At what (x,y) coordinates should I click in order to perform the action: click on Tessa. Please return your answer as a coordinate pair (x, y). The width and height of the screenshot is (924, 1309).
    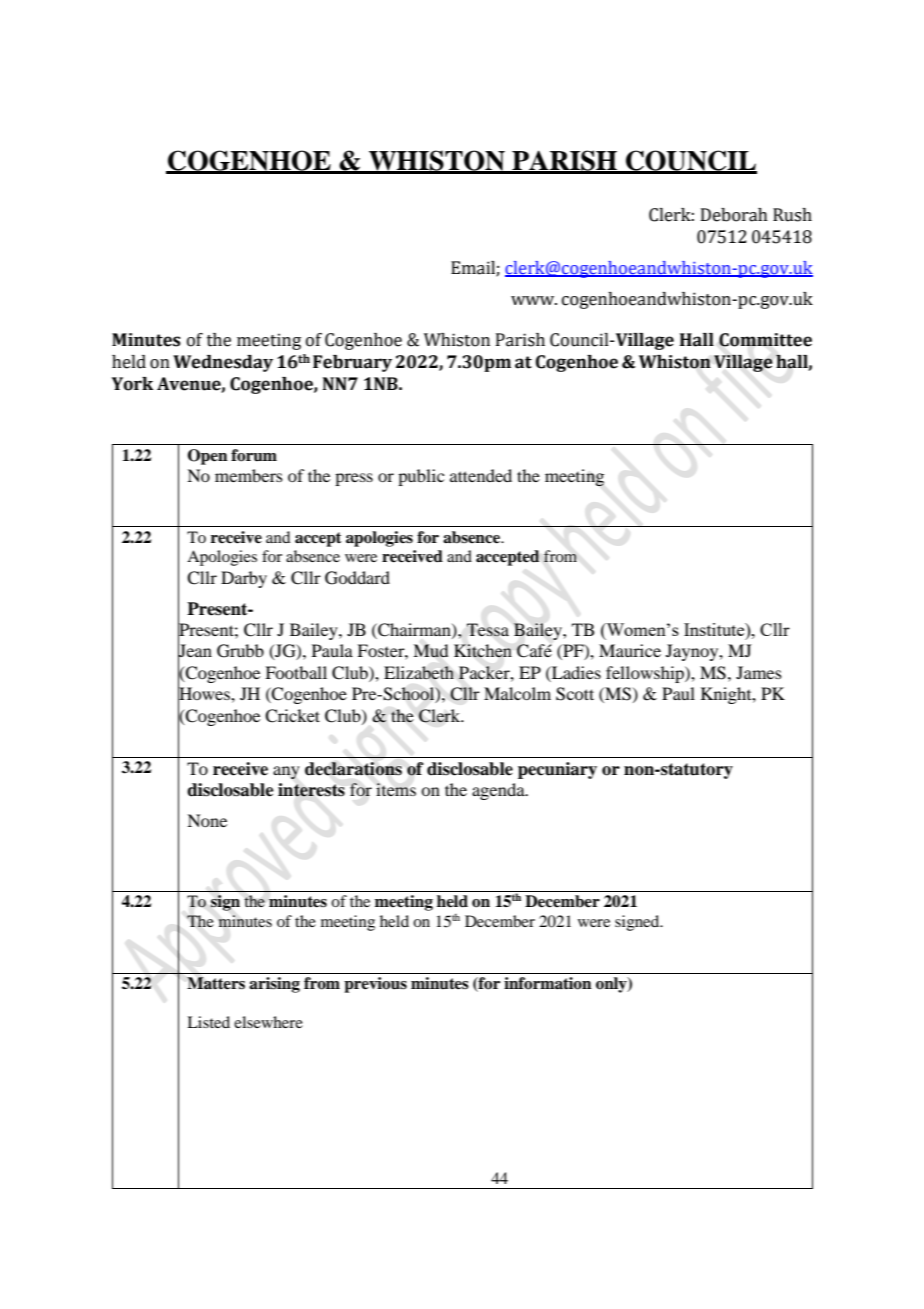
    Looking at the image, I should click on (488, 630).
